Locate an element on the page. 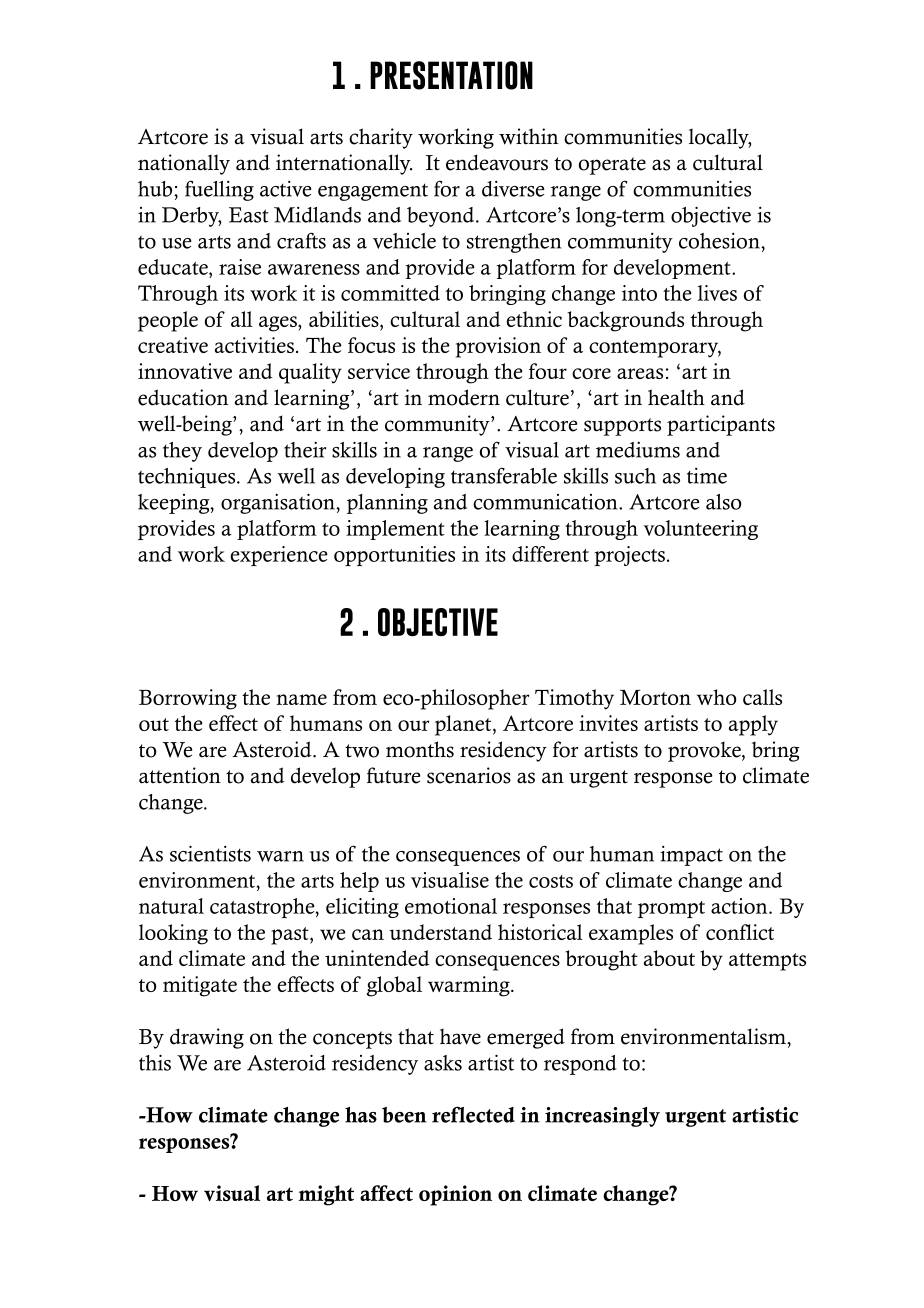  Borrowing is located at coordinates (188, 699).
